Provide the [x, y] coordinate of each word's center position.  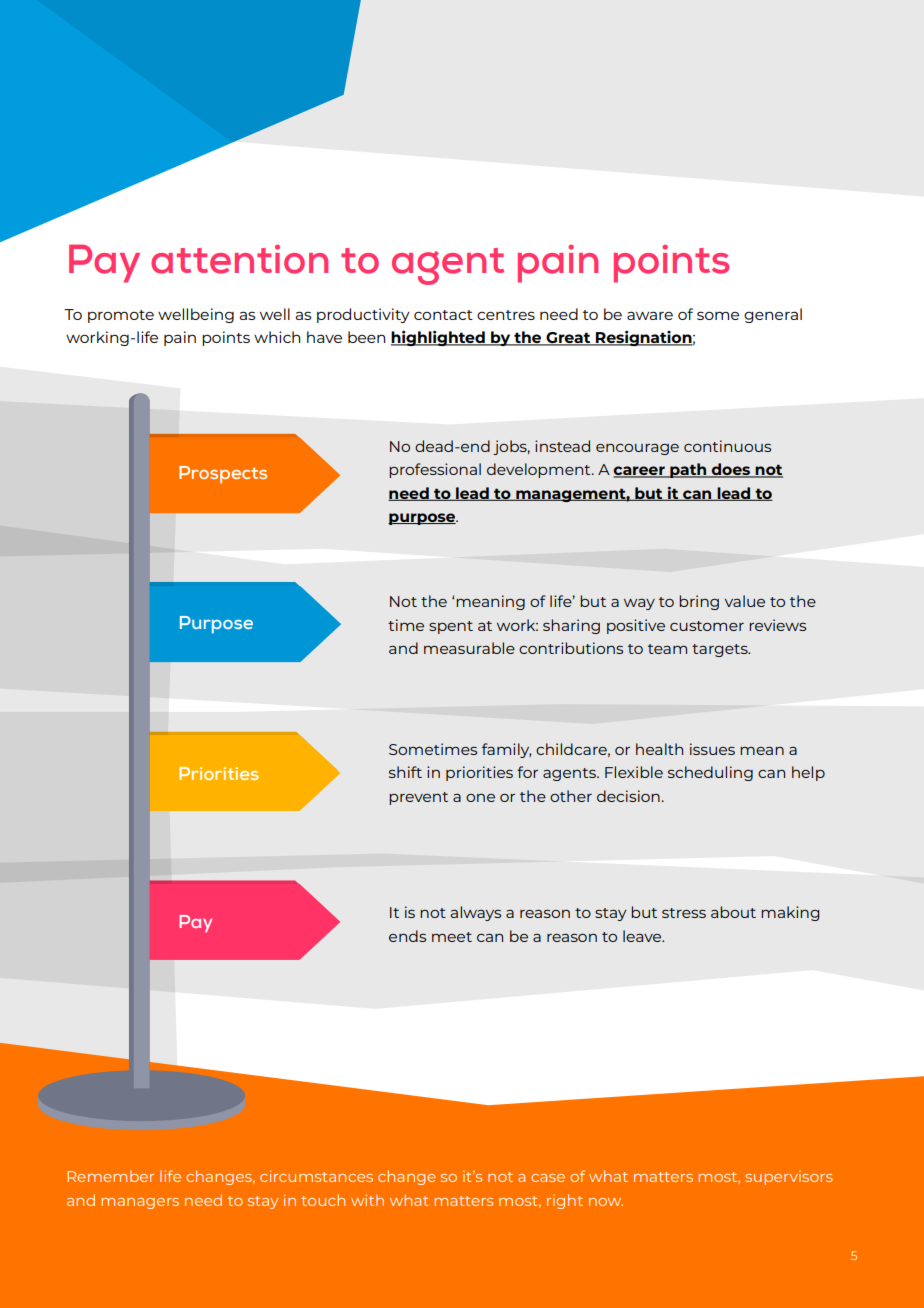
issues [712, 749]
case [548, 1178]
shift [405, 772]
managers [140, 1203]
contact [443, 315]
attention [239, 259]
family [506, 750]
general [773, 315]
